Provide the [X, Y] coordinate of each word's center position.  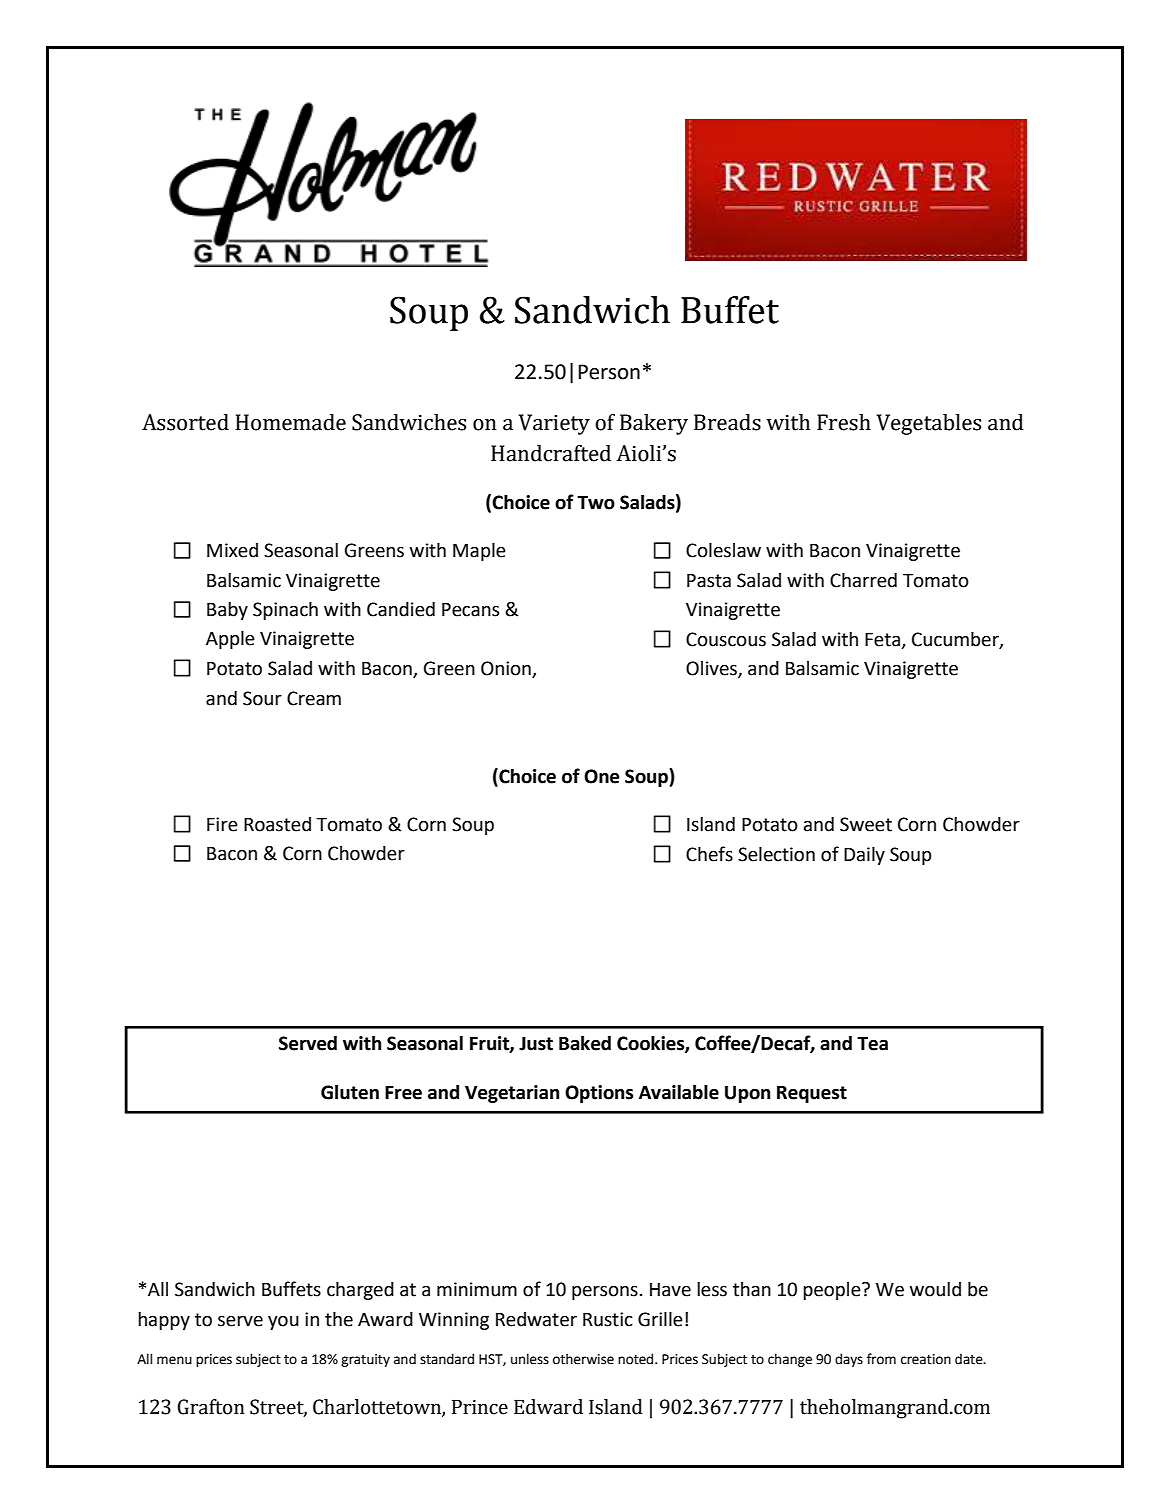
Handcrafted [551, 453]
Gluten [350, 1092]
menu [174, 1360]
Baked [585, 1043]
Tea [872, 1044]
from [881, 1359]
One [602, 776]
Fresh [844, 422]
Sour [262, 698]
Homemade [290, 422]
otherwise [583, 1359]
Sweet [866, 824]
